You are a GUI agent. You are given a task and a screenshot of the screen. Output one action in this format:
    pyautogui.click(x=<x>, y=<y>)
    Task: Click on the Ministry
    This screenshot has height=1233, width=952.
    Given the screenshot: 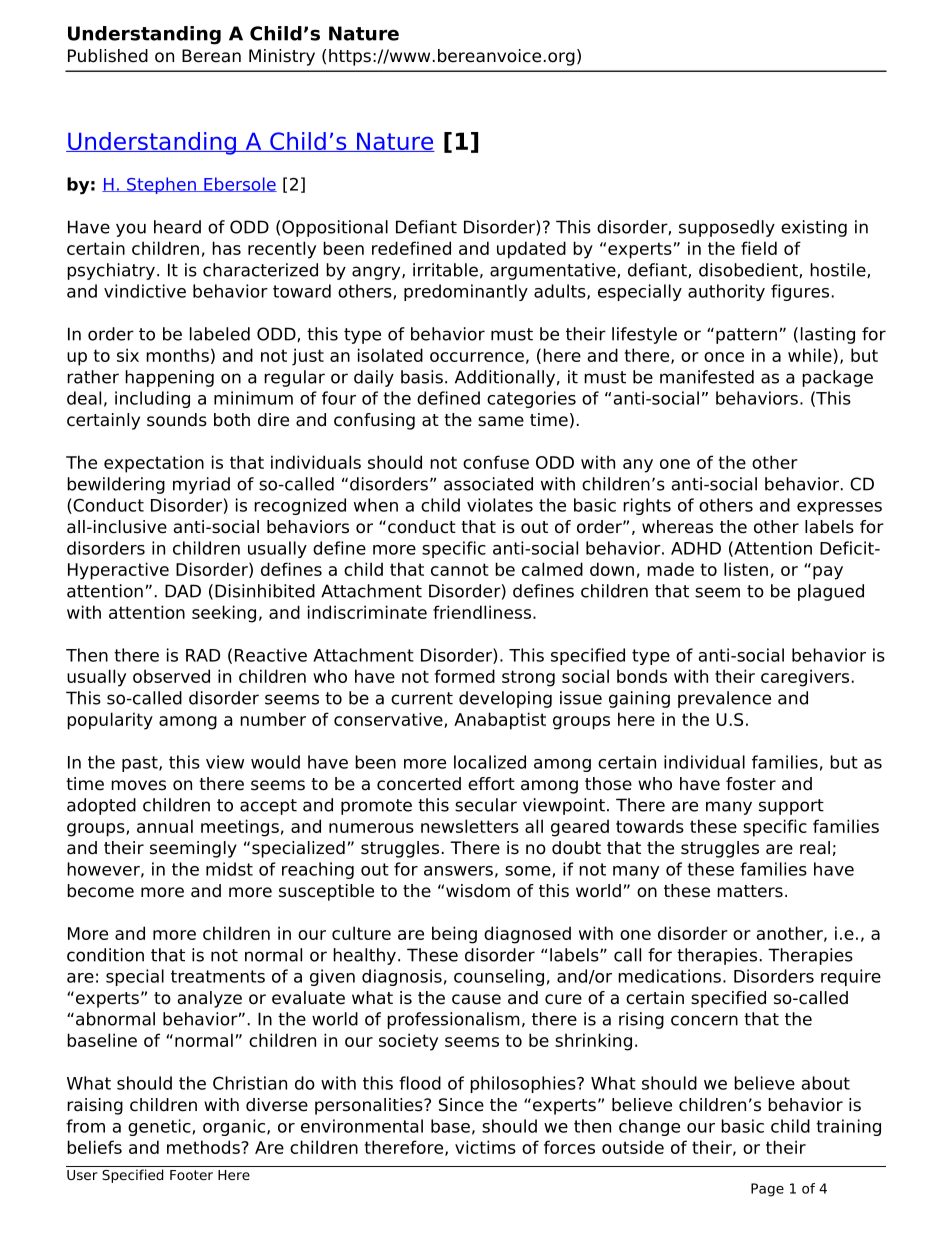 What is the action you would take?
    pyautogui.click(x=282, y=57)
